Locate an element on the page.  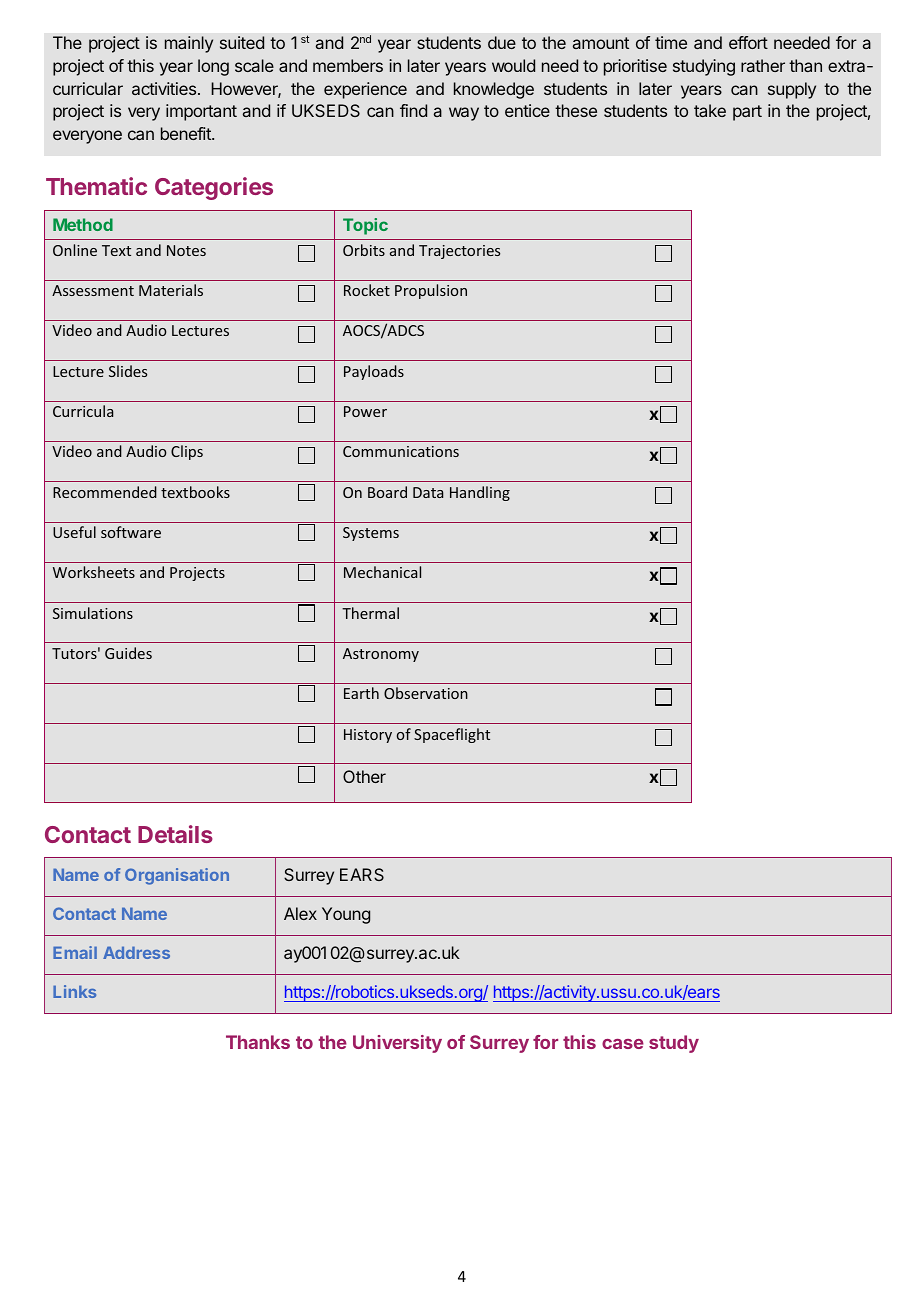
Observation is located at coordinates (426, 693).
